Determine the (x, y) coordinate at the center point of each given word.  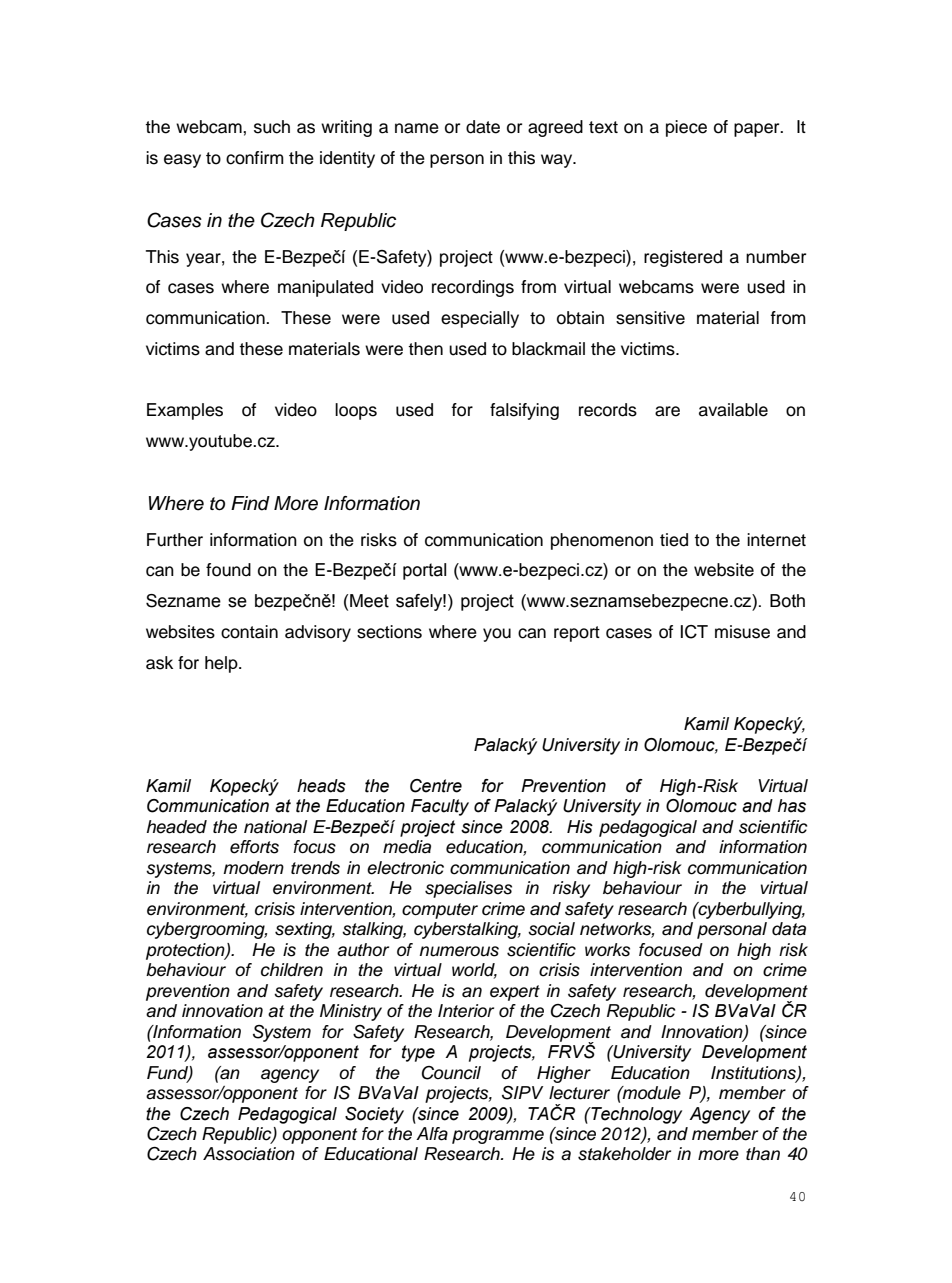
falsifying (524, 411)
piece (686, 128)
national (275, 827)
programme (498, 1137)
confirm (255, 158)
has (792, 806)
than (763, 1154)
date (483, 127)
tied (674, 540)
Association (249, 1154)
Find (250, 503)
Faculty (440, 807)
